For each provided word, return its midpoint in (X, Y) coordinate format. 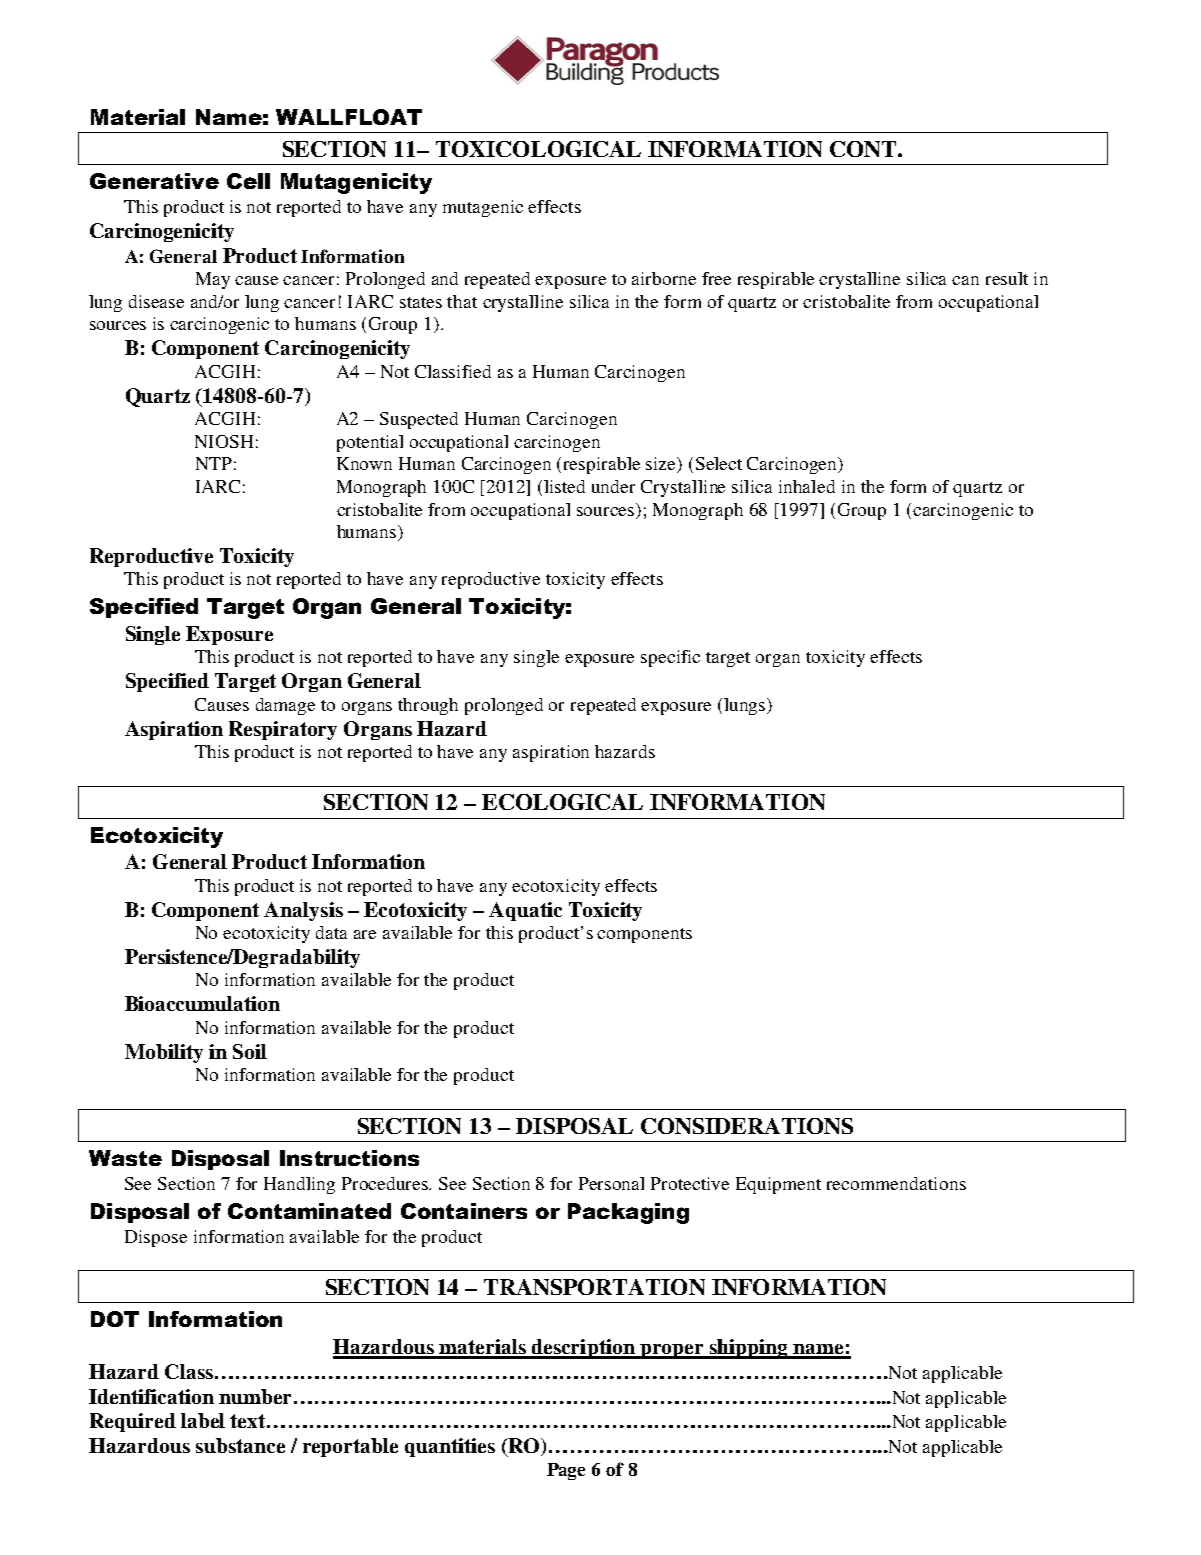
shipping (748, 1349)
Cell (248, 181)
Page (566, 1471)
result (1007, 278)
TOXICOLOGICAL (538, 149)
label (203, 1420)
